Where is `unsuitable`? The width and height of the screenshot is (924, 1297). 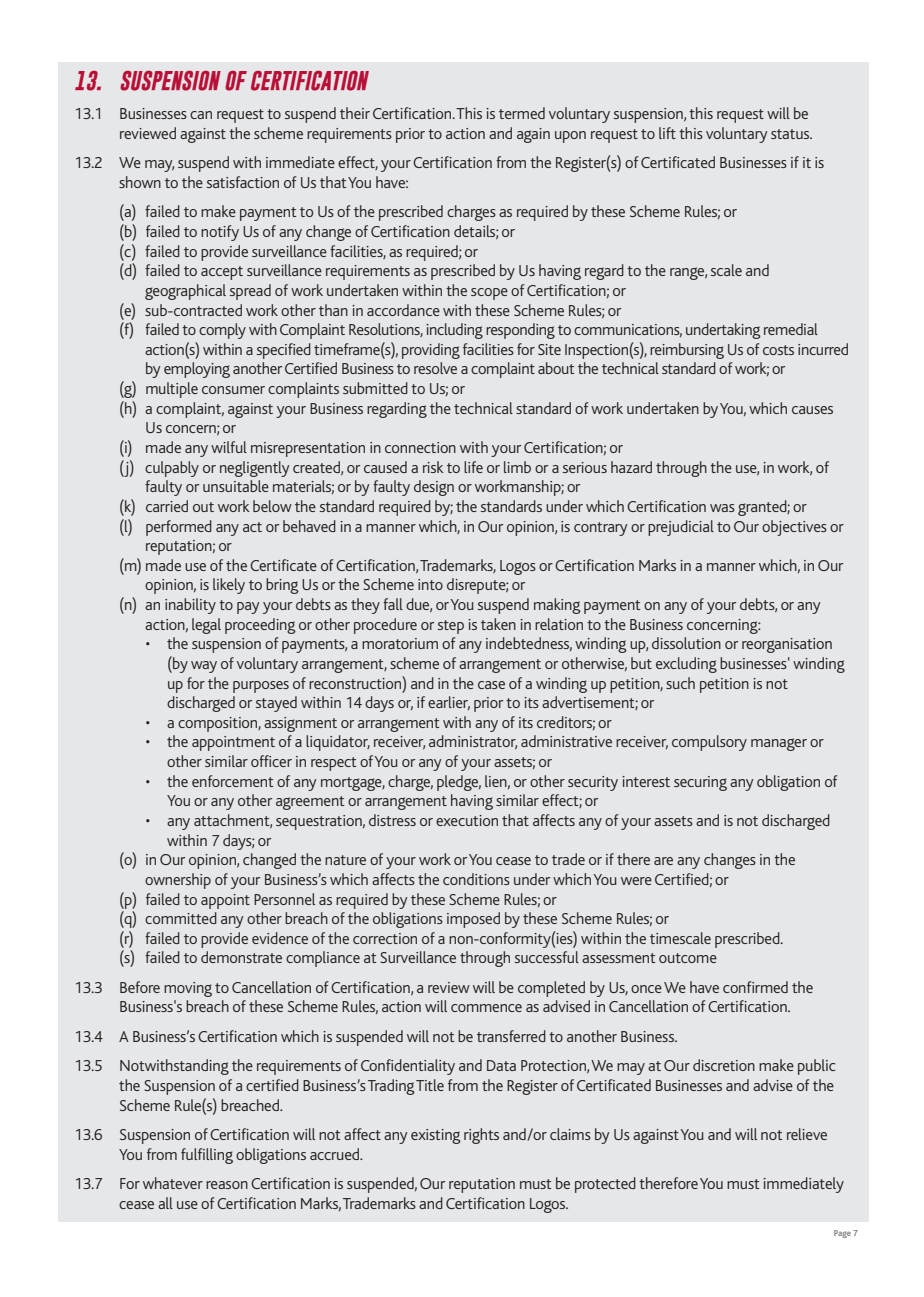
unsuitable is located at coordinates (236, 486).
